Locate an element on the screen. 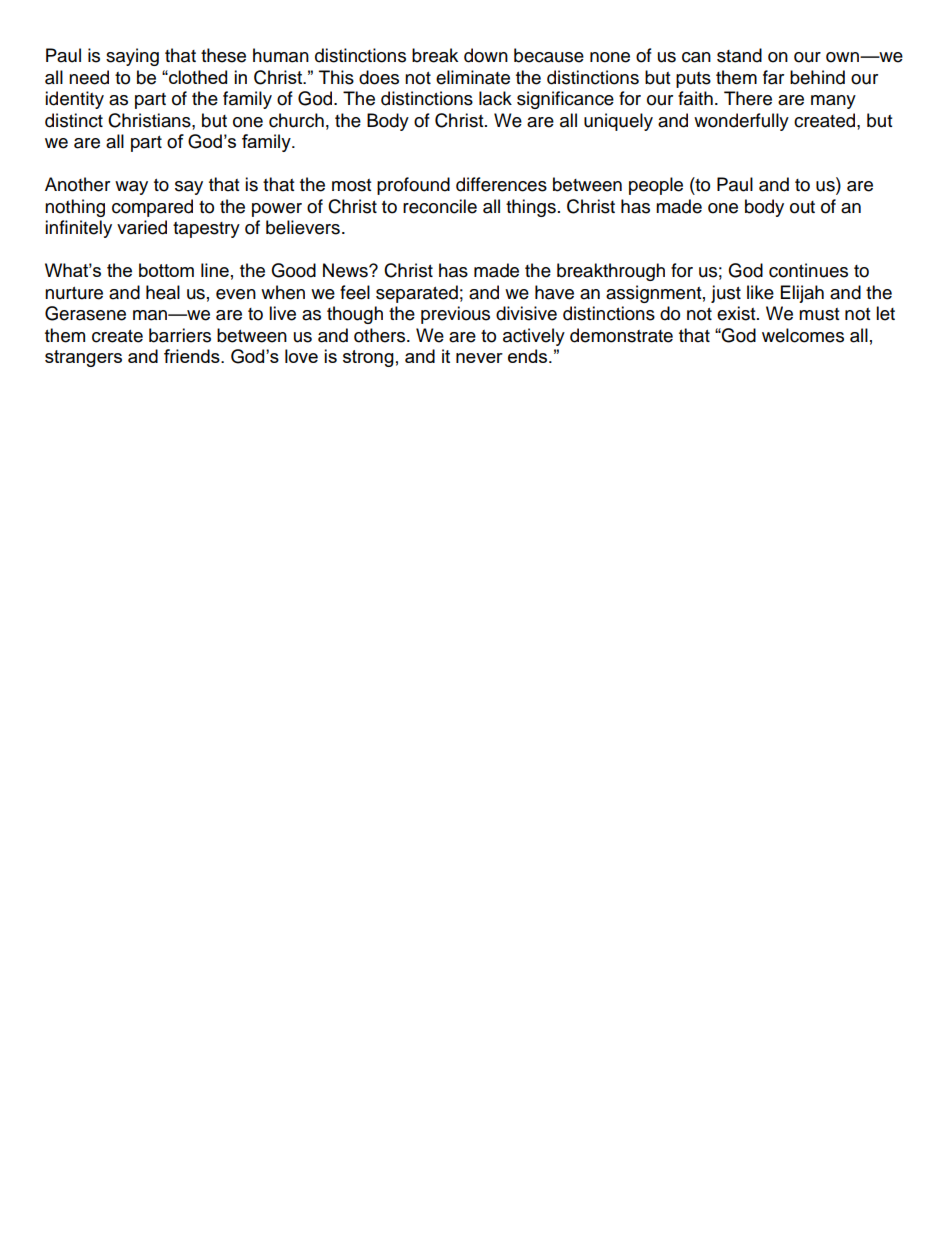 This screenshot has width=952, height=1233. bottom is located at coordinates (166, 270).
